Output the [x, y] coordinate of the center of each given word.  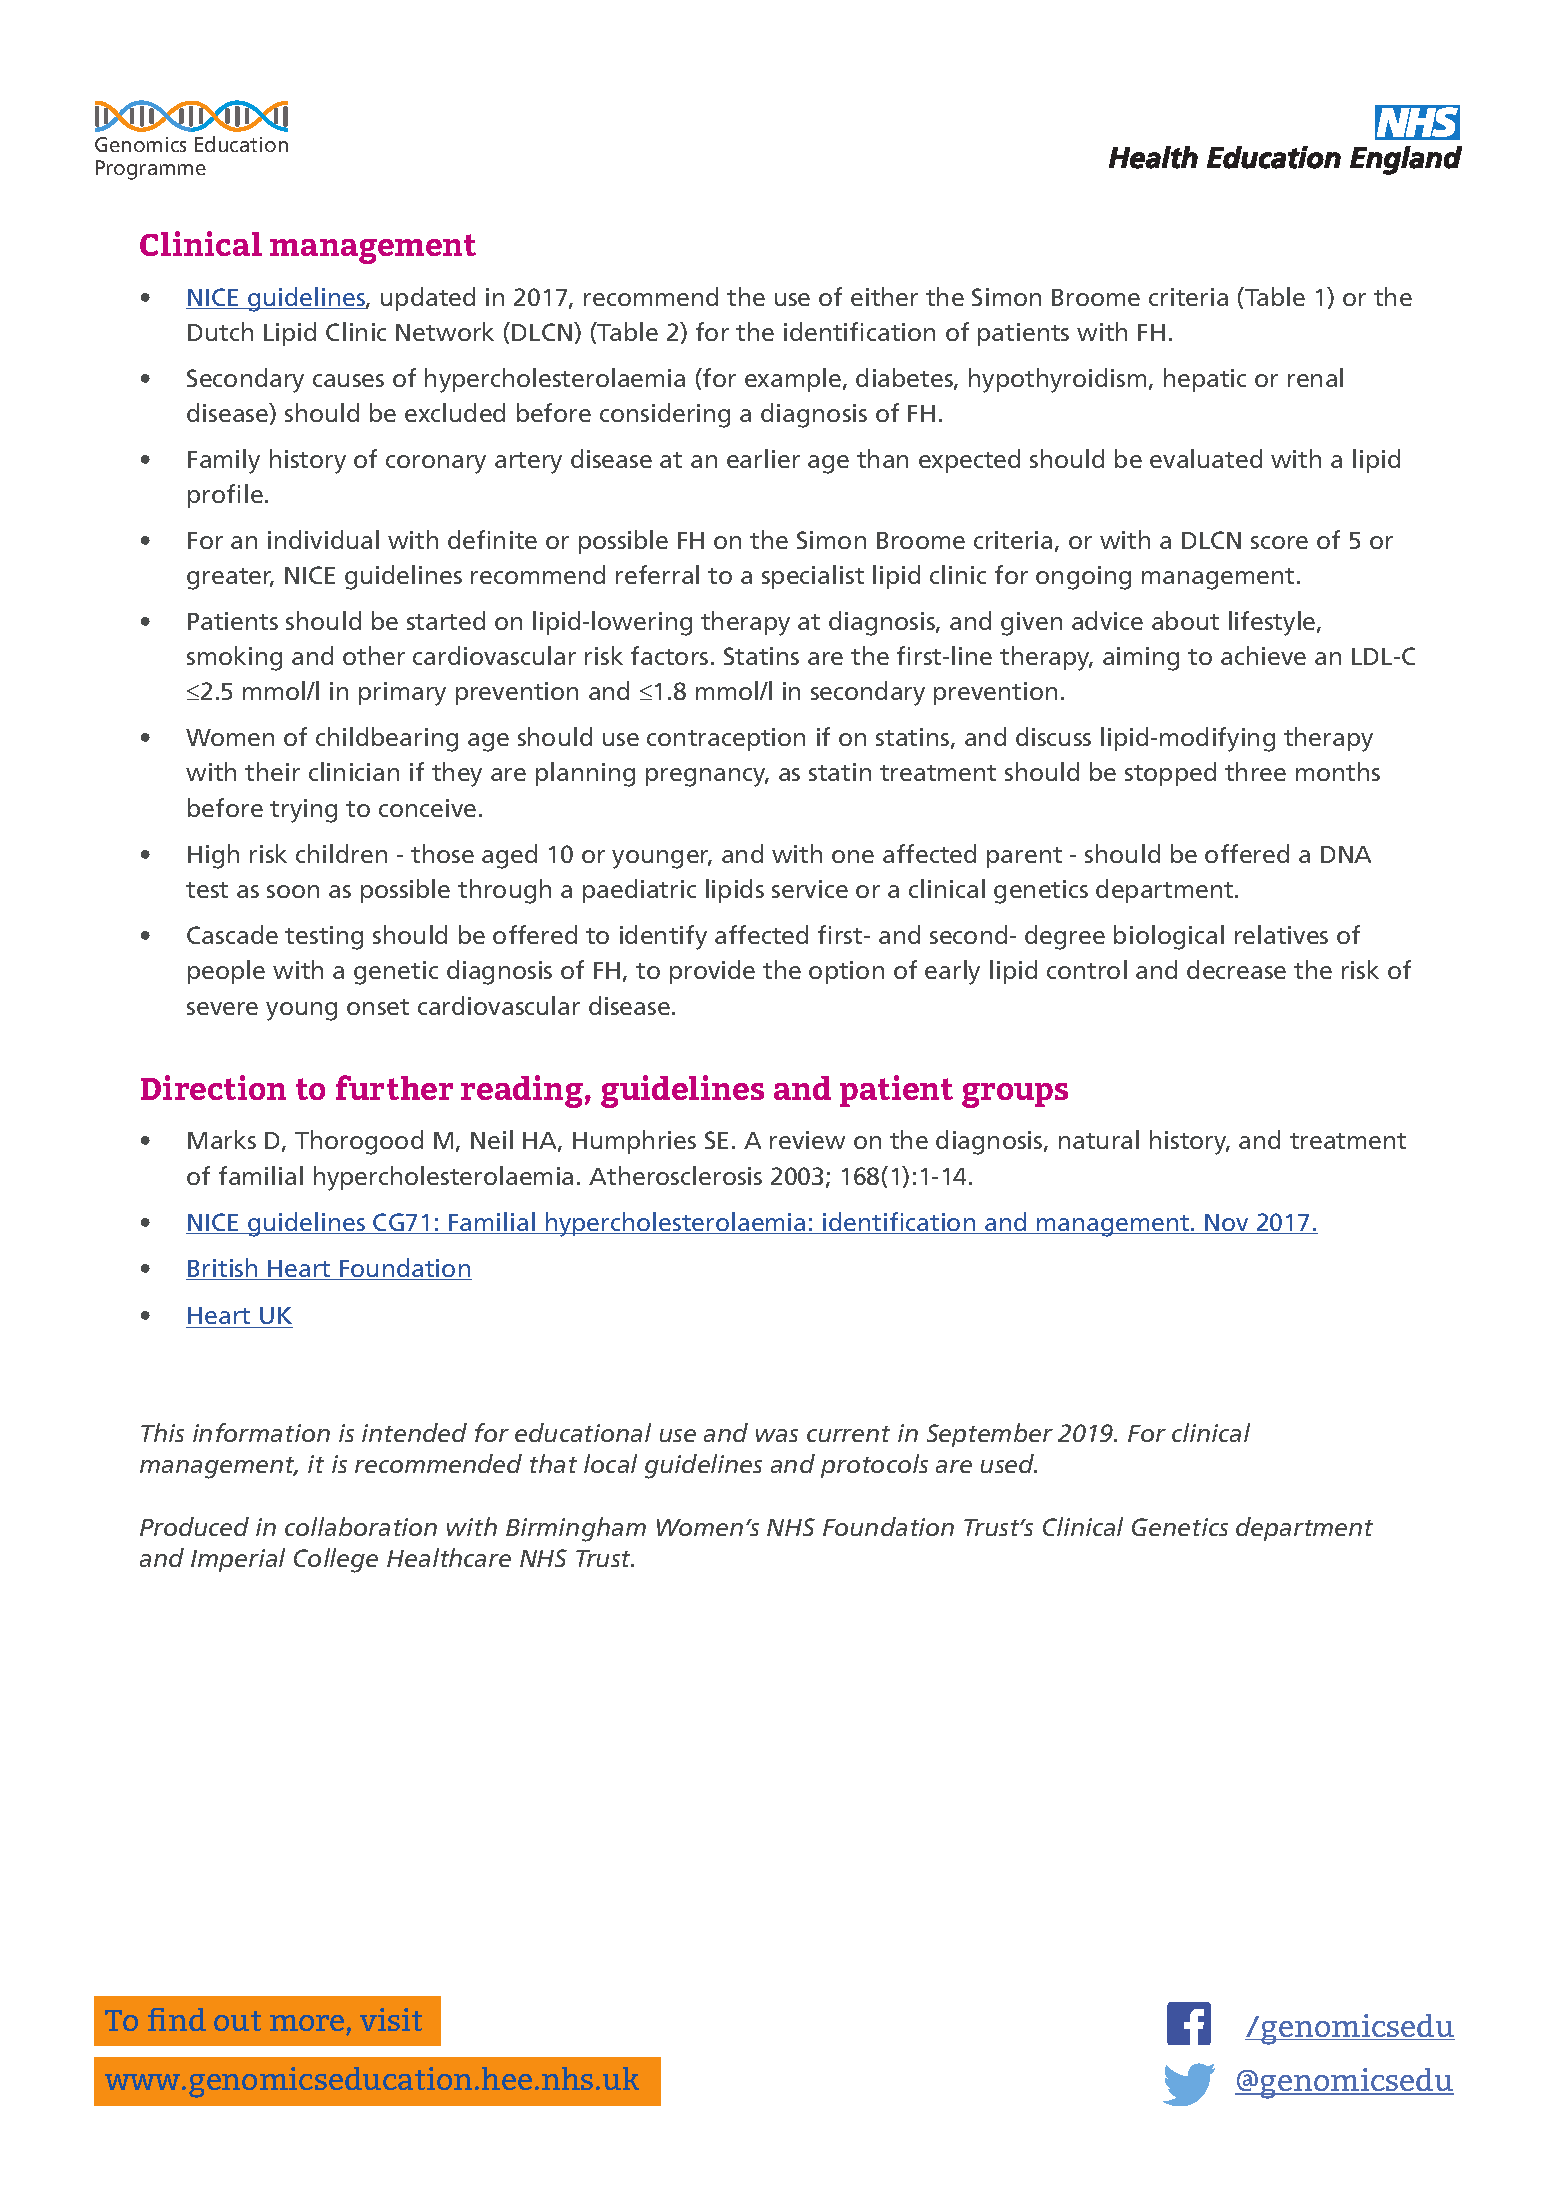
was [777, 1435]
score [1279, 542]
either [884, 296]
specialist [813, 577]
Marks [222, 1139]
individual [323, 539]
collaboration [361, 1526]
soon [293, 891]
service [810, 889]
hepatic [1205, 380]
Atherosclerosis [675, 1175]
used [1009, 1463]
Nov [1227, 1224]
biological [1169, 937]
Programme [151, 170]
